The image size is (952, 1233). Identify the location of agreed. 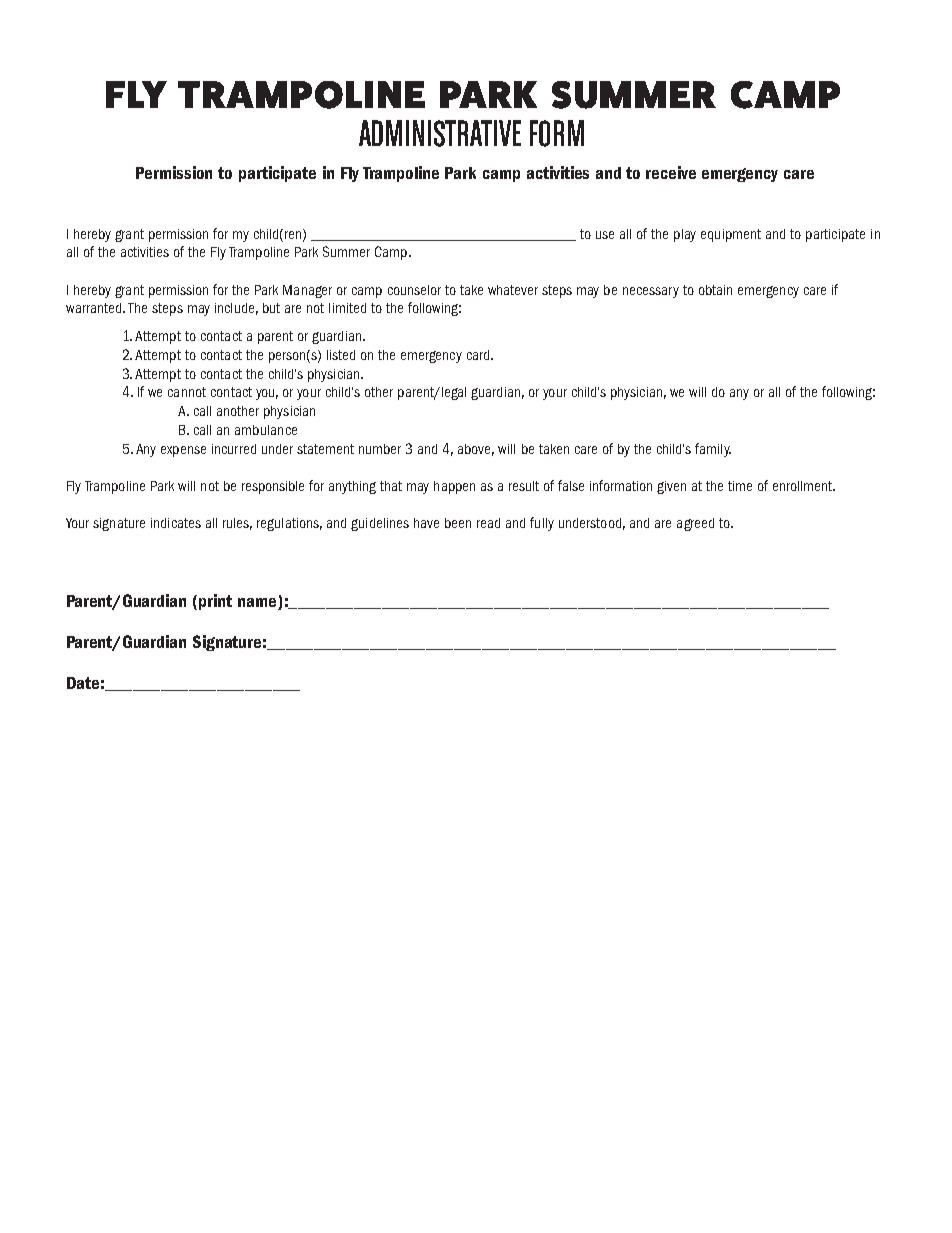
(695, 524).
